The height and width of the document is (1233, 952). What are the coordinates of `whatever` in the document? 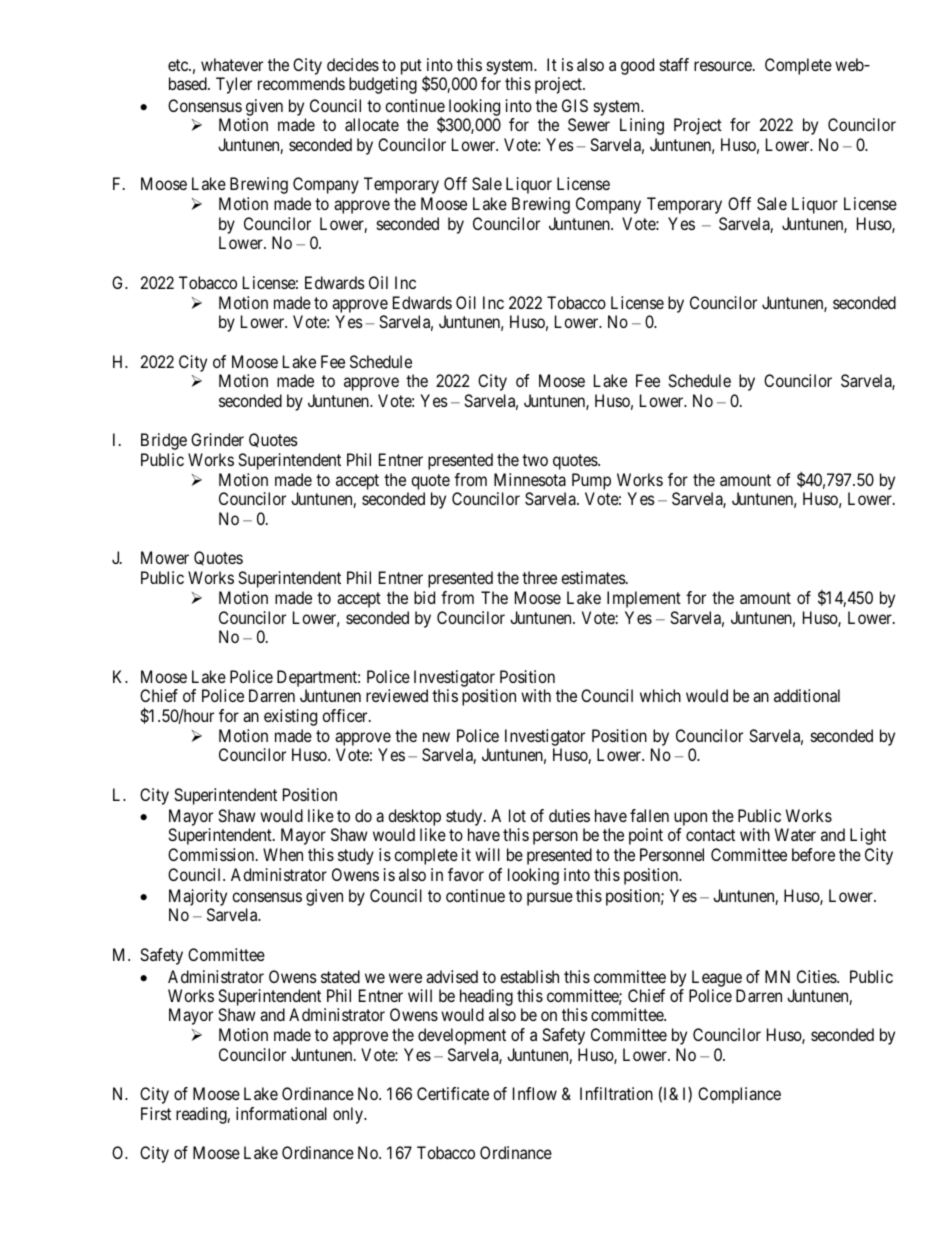 It's located at (232, 64).
